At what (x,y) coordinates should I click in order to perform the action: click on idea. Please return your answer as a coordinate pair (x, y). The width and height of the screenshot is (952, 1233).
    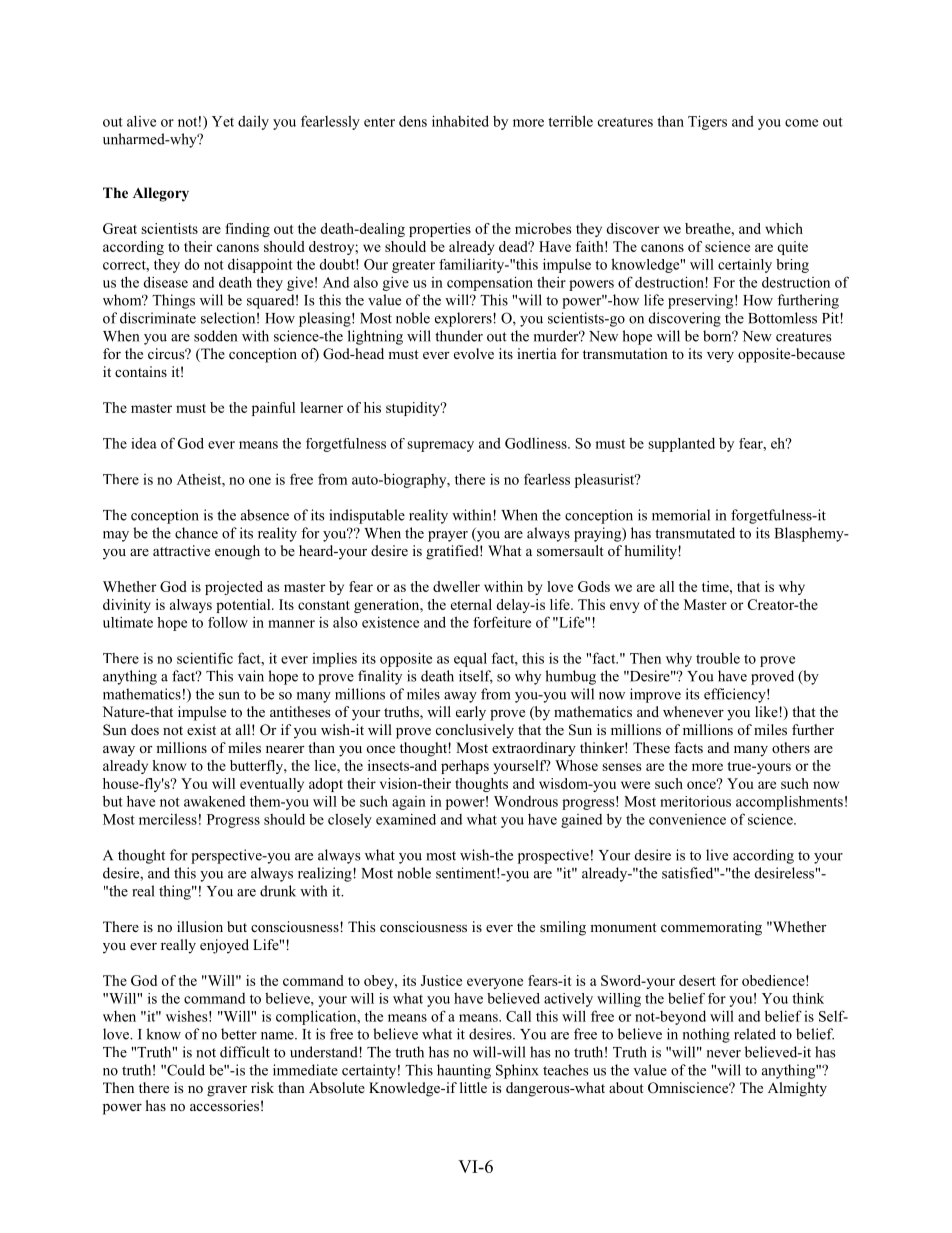
    Looking at the image, I should click on (144, 443).
